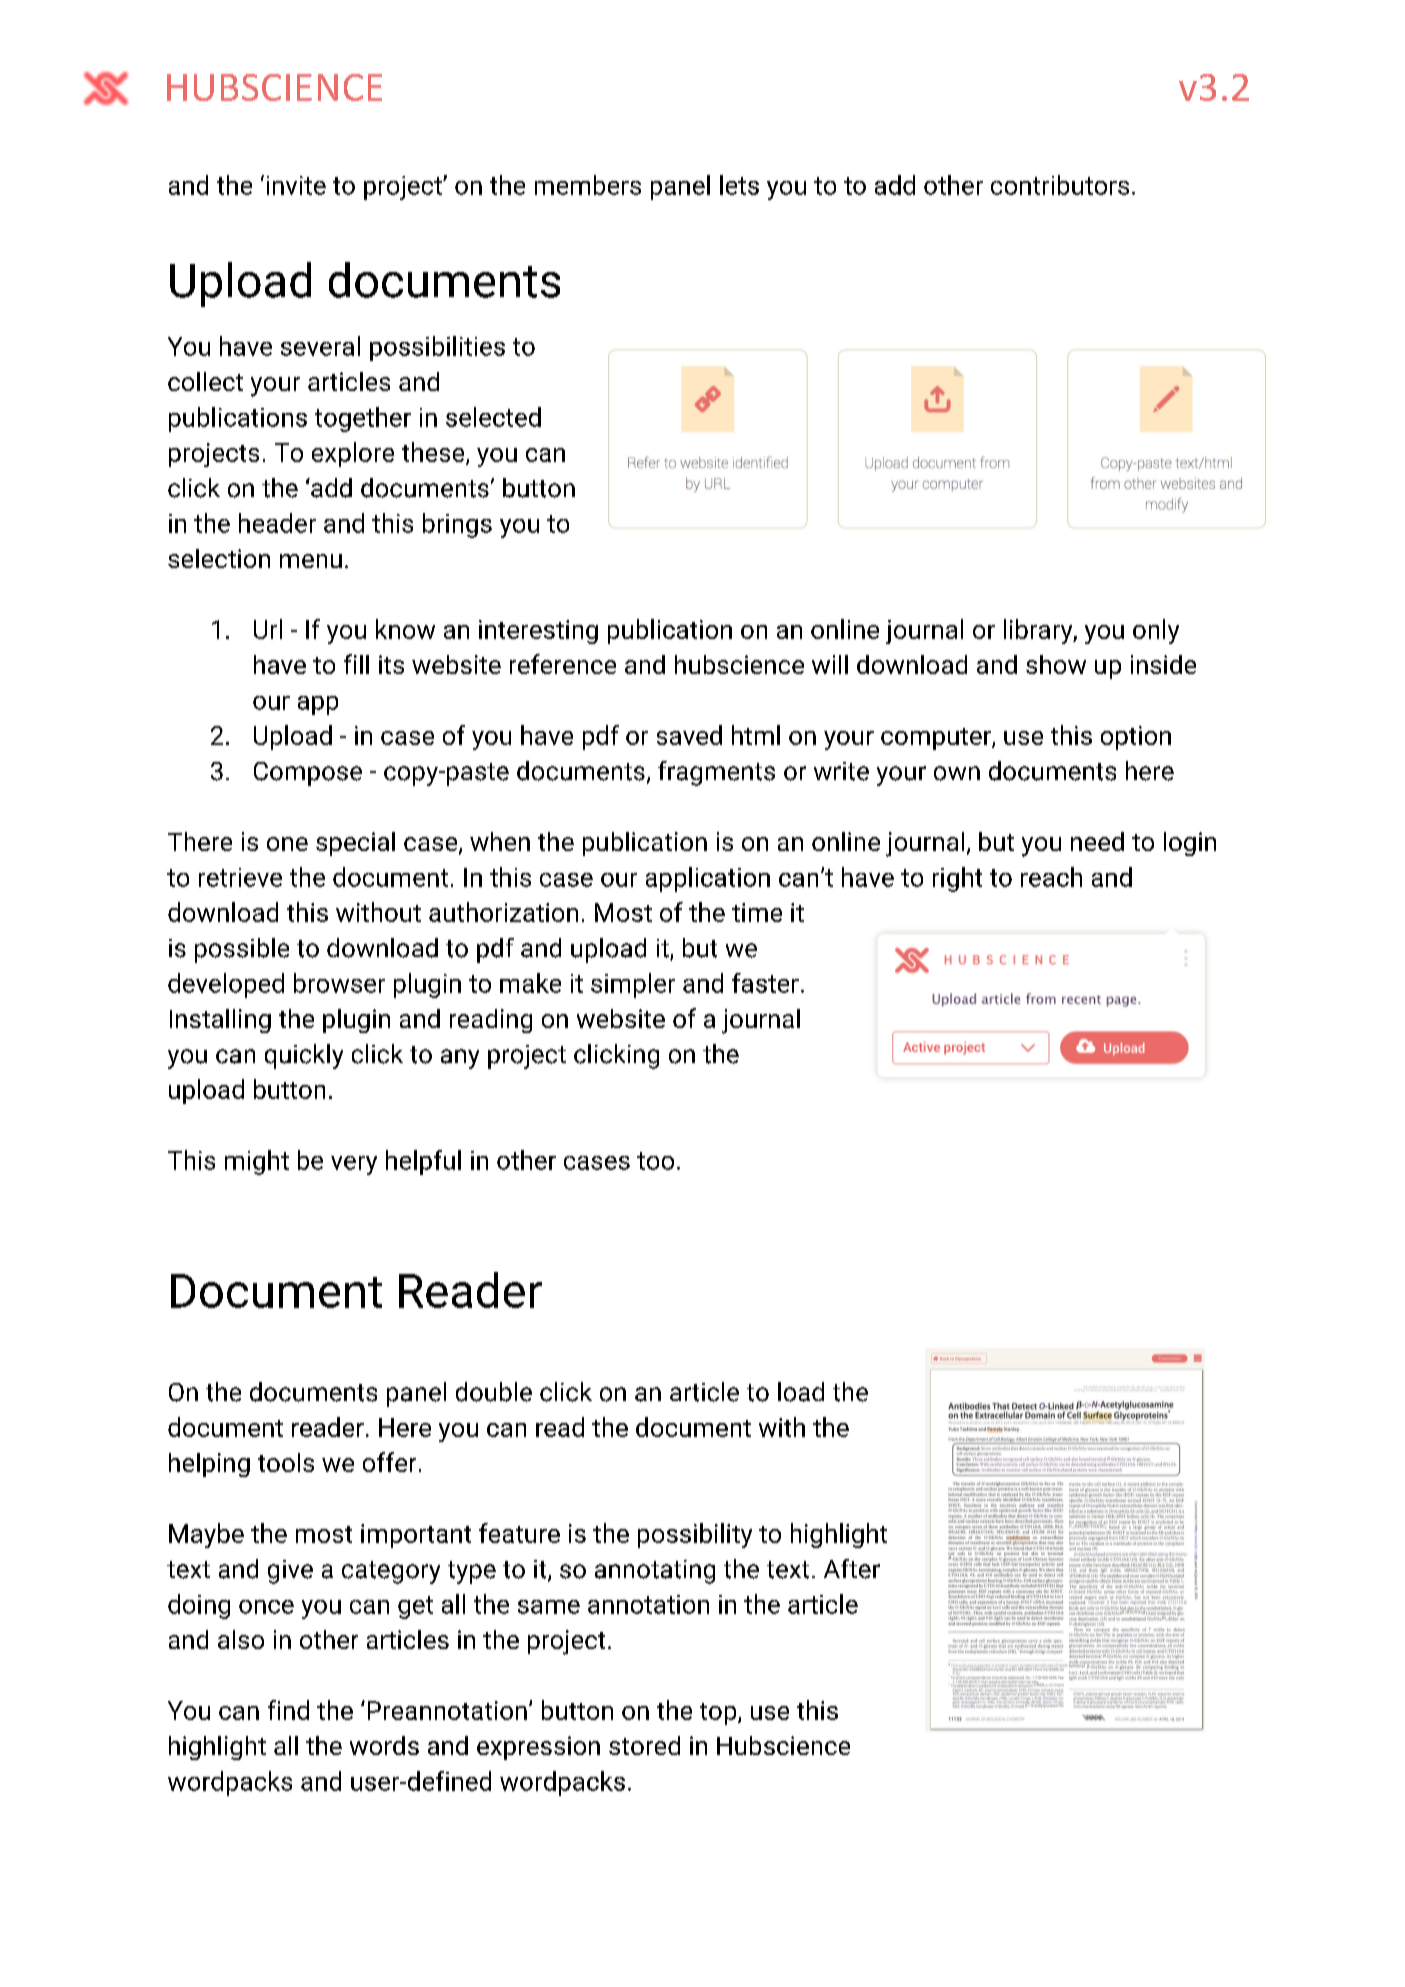 This screenshot has width=1405, height=1987. What do you see at coordinates (739, 185) in the screenshot?
I see `lets` at bounding box center [739, 185].
